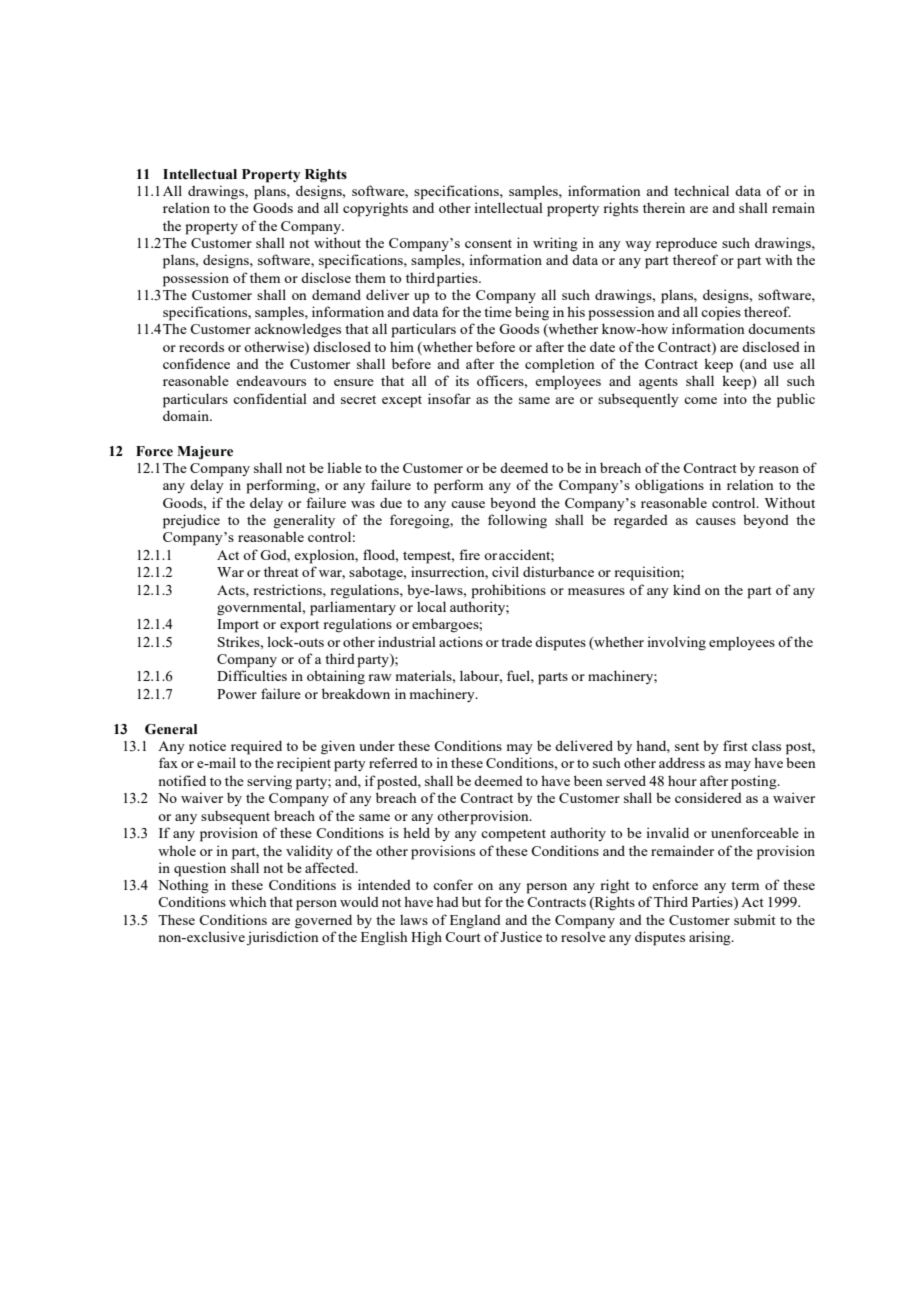 The width and height of the page is (924, 1309). What do you see at coordinates (247, 901) in the page?
I see `which` at bounding box center [247, 901].
